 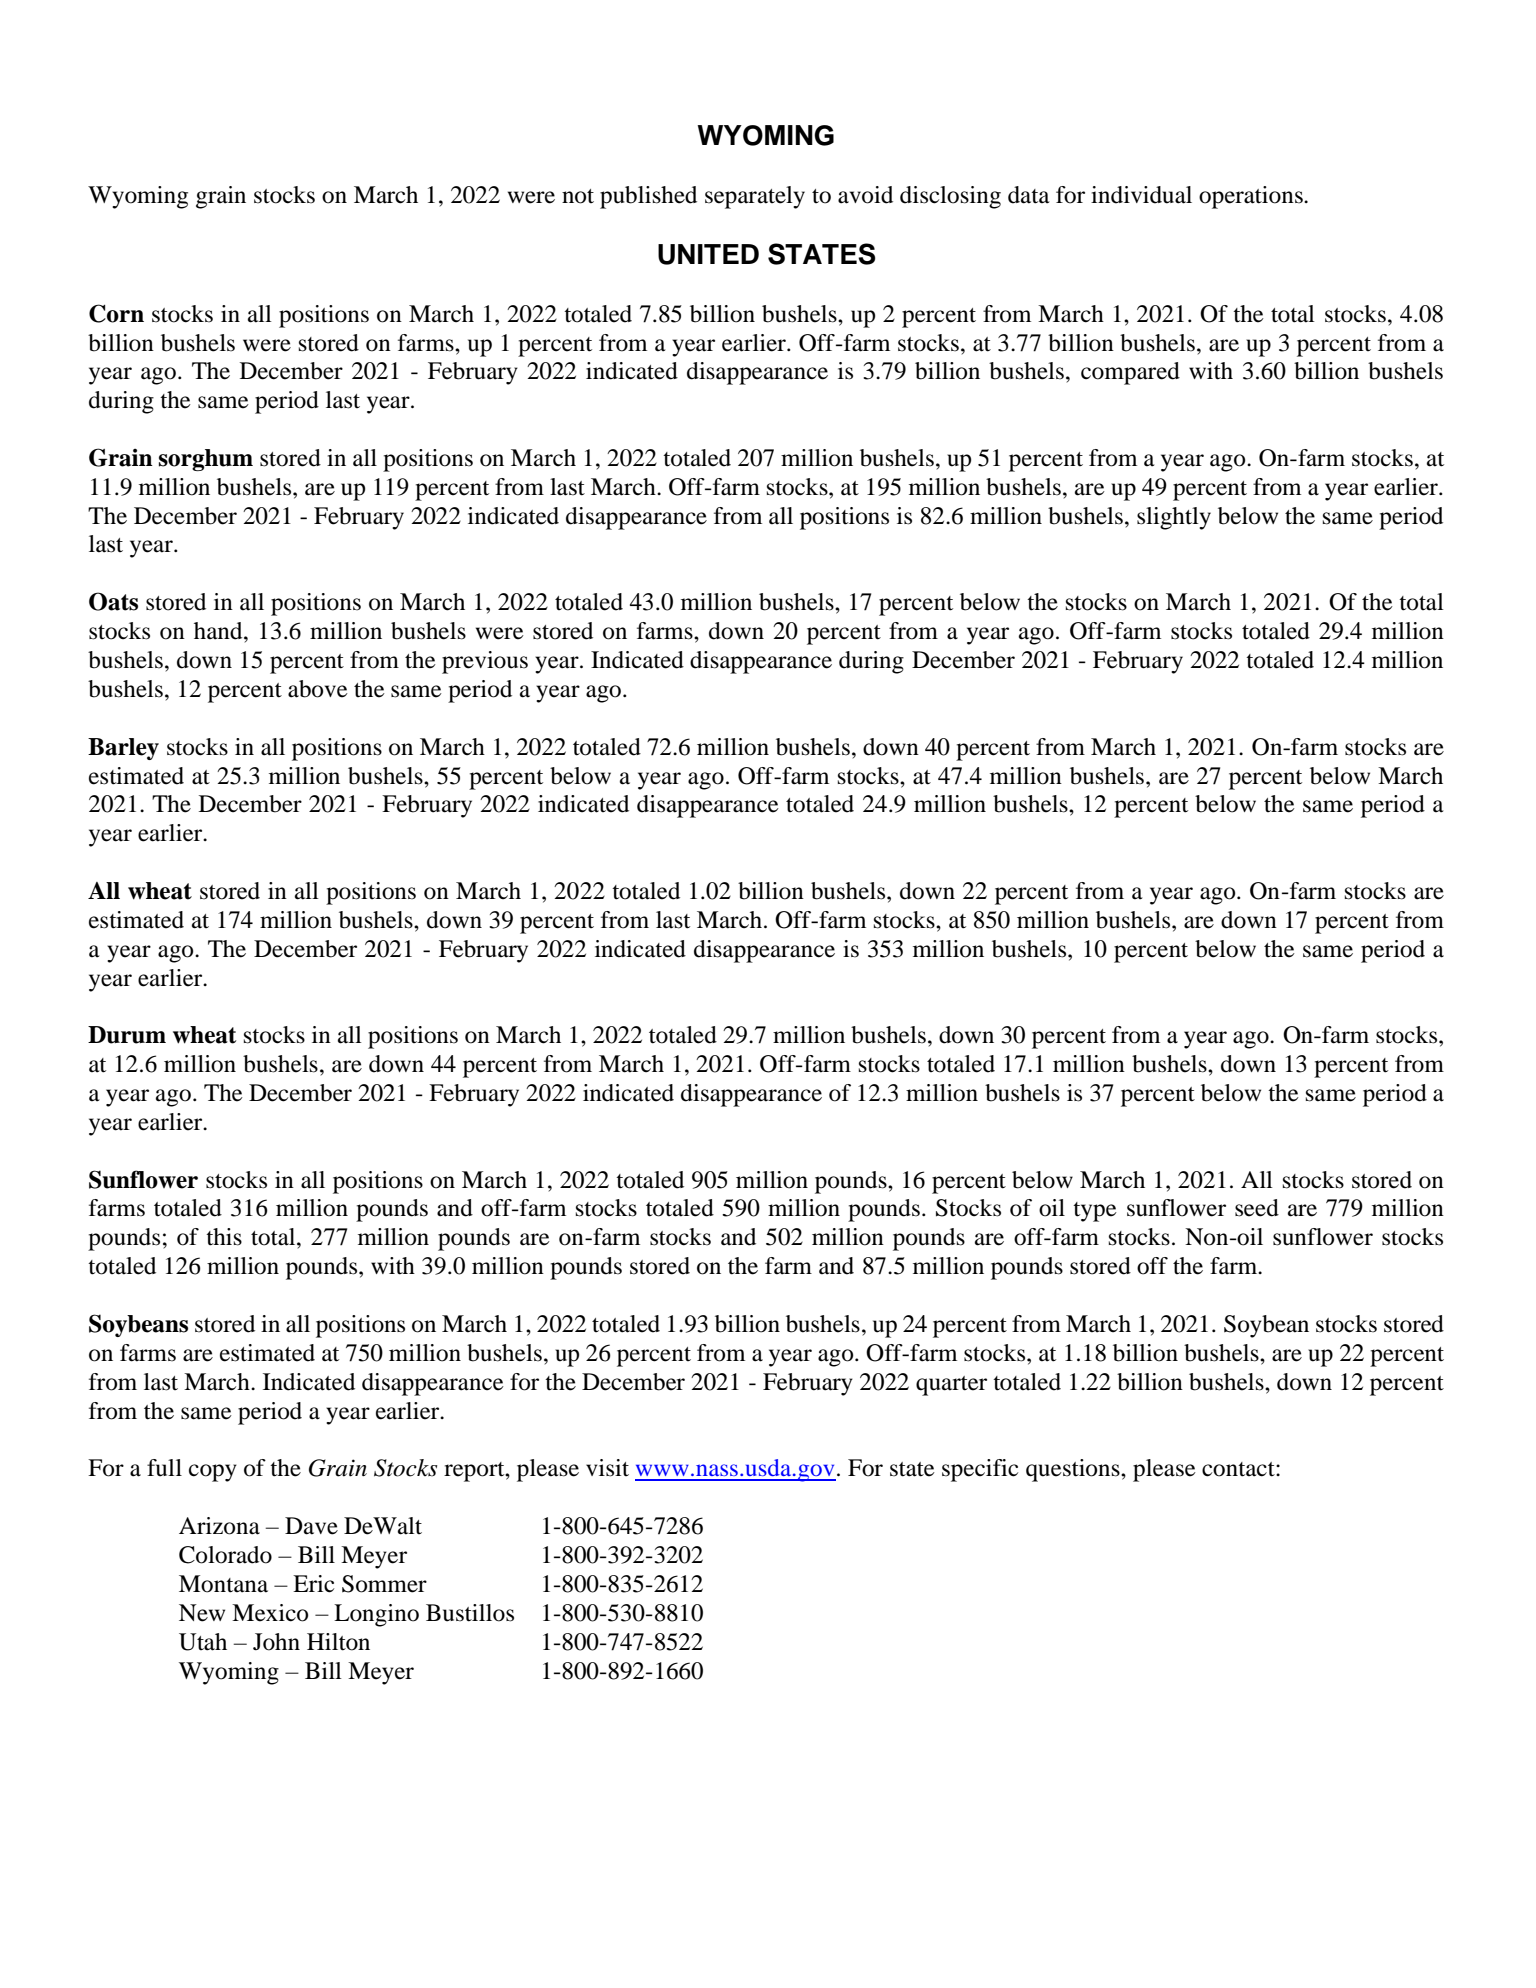 What do you see at coordinates (1095, 1212) in the image?
I see `type` at bounding box center [1095, 1212].
